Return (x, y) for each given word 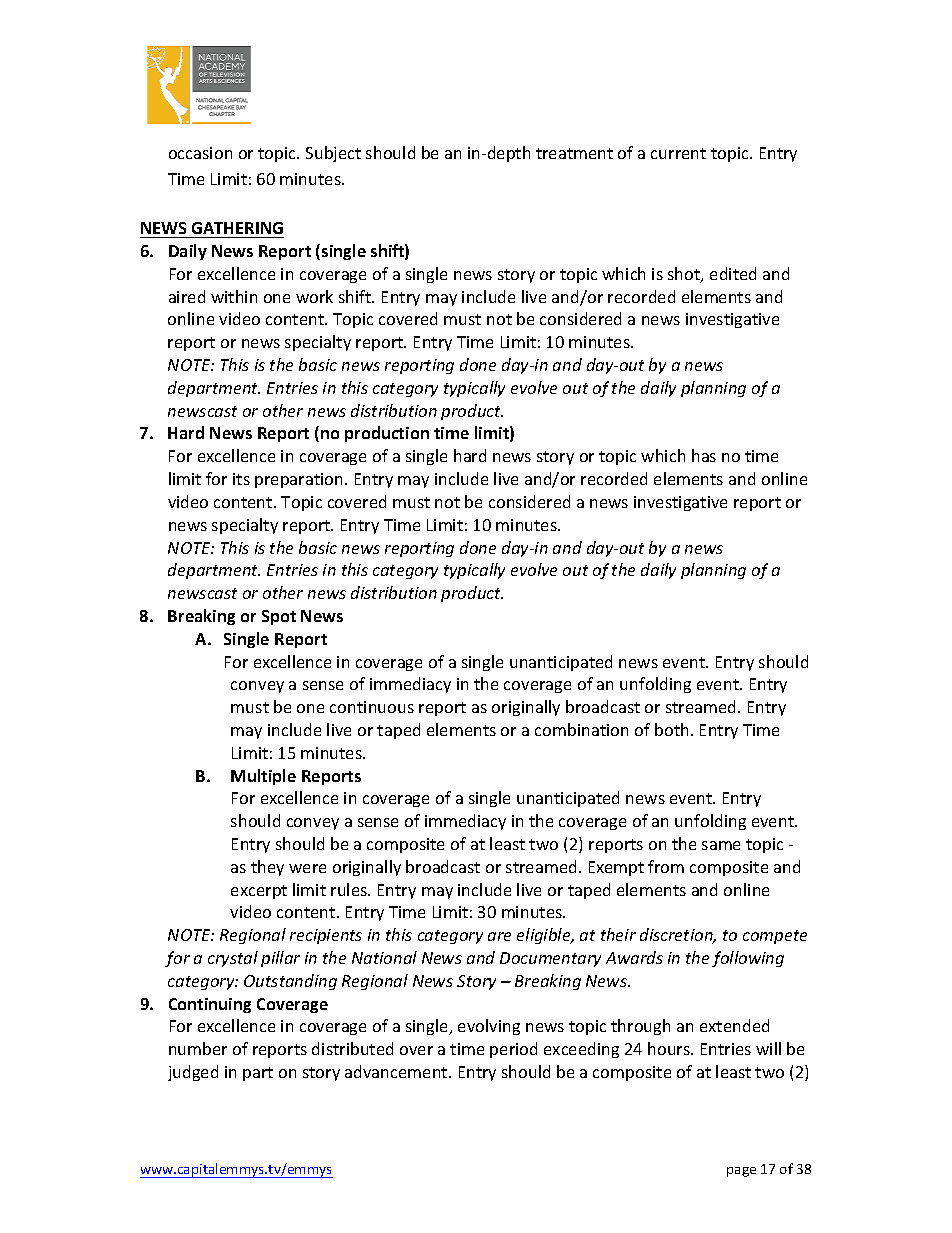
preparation (300, 480)
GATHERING (237, 228)
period (513, 1050)
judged (193, 1073)
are (499, 936)
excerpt (259, 892)
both (671, 729)
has (704, 455)
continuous (372, 707)
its (241, 479)
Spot (279, 617)
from (666, 866)
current (678, 153)
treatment (574, 153)
